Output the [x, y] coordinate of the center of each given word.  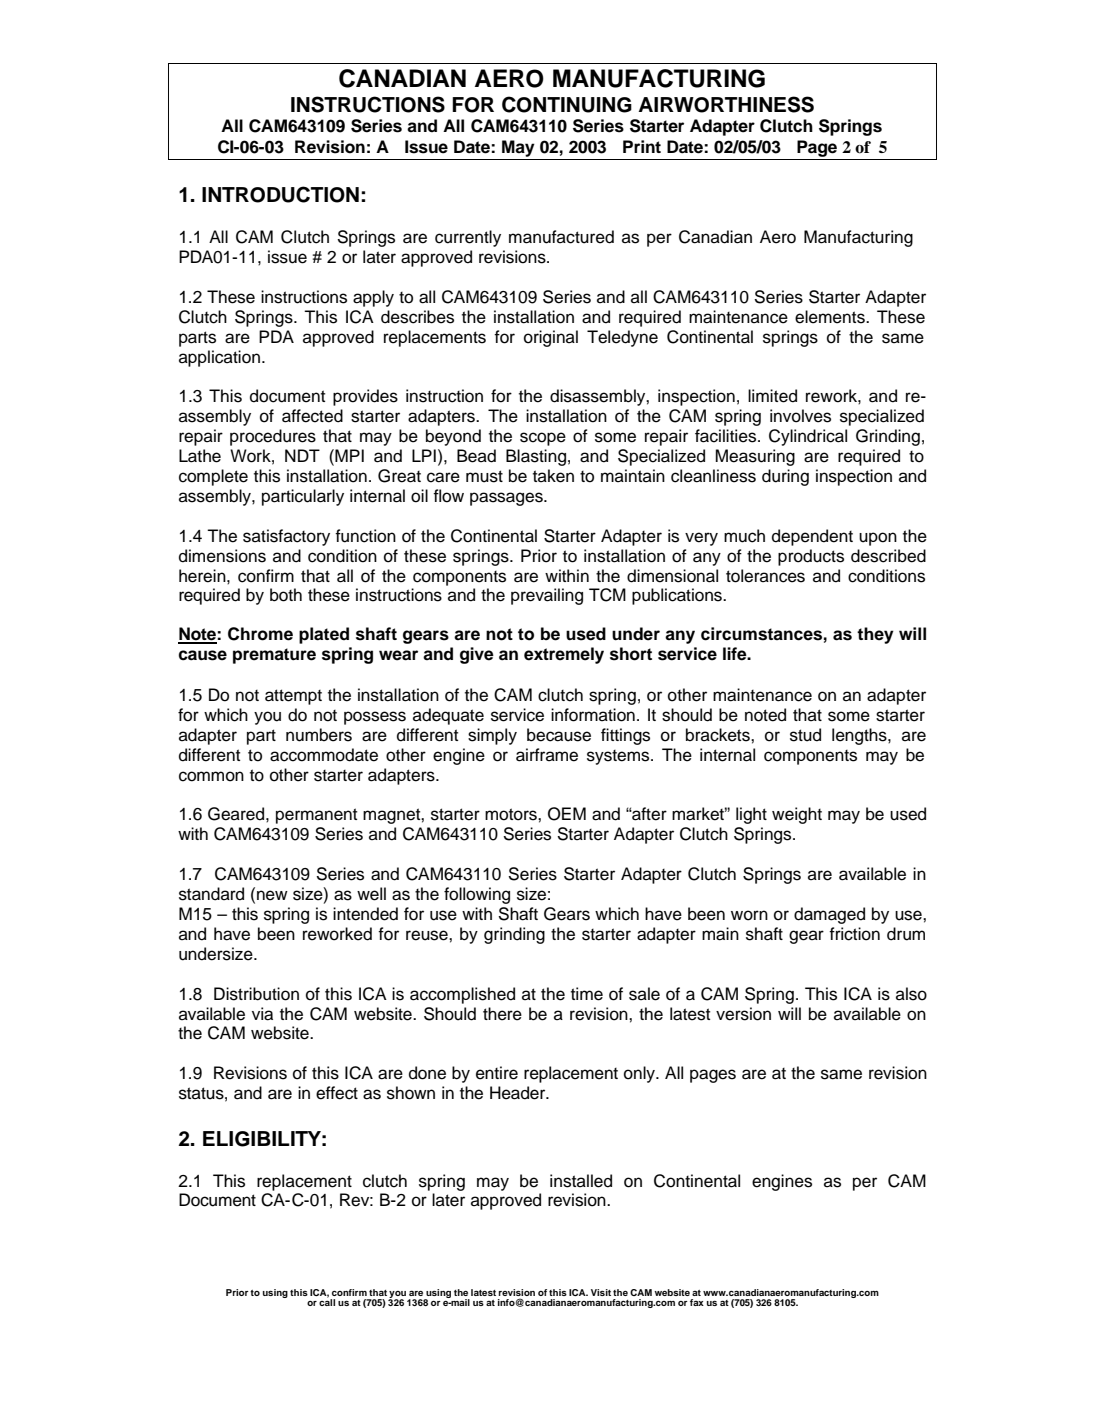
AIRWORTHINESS [726, 104]
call [327, 1301]
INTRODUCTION [280, 194]
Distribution [256, 994]
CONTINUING [567, 104]
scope [543, 439]
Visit [601, 1292]
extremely [564, 655]
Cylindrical [808, 437]
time [587, 994]
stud [805, 735]
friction [854, 934]
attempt [293, 697]
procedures [273, 437]
